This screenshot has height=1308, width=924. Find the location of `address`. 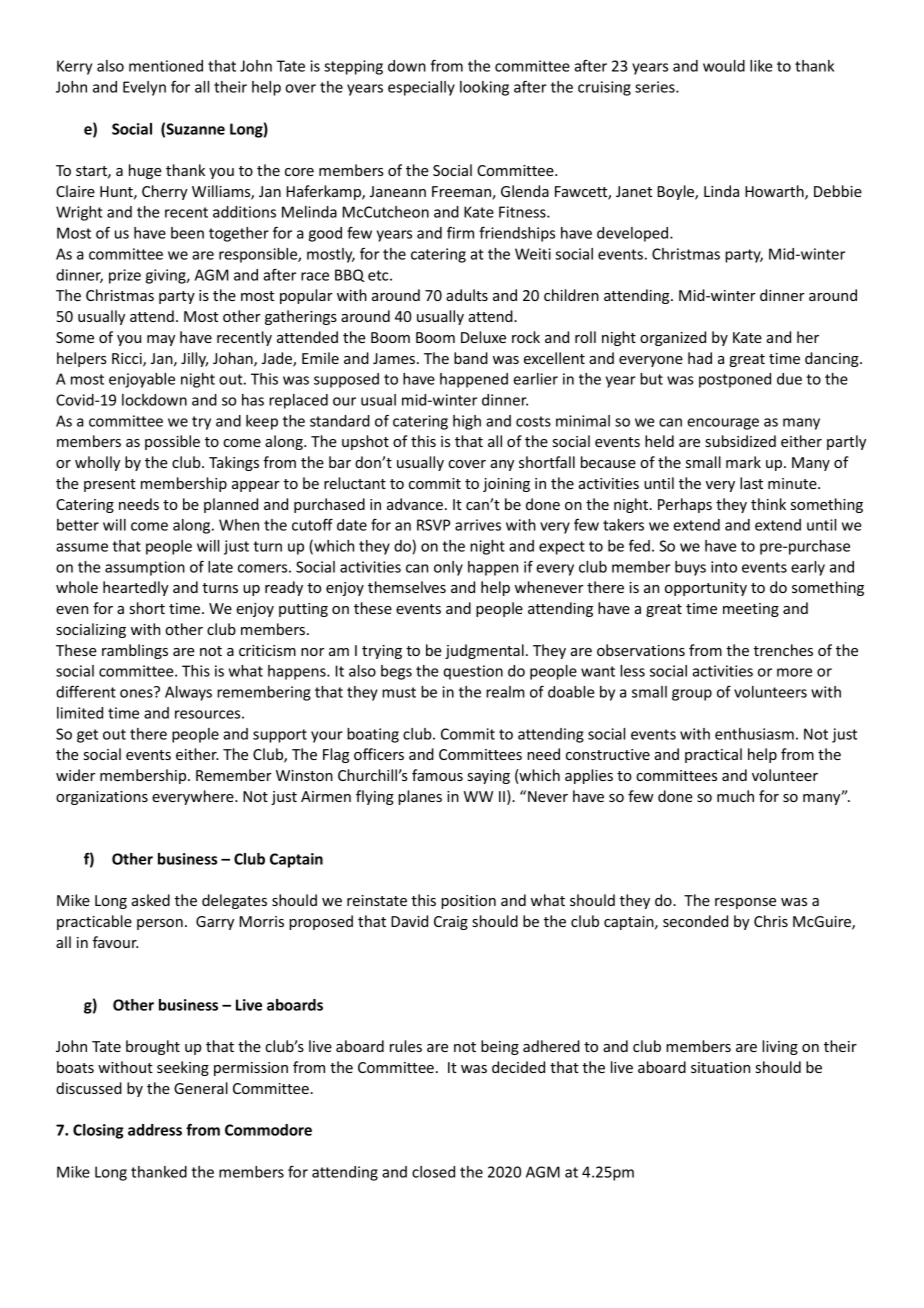

address is located at coordinates (155, 1130).
